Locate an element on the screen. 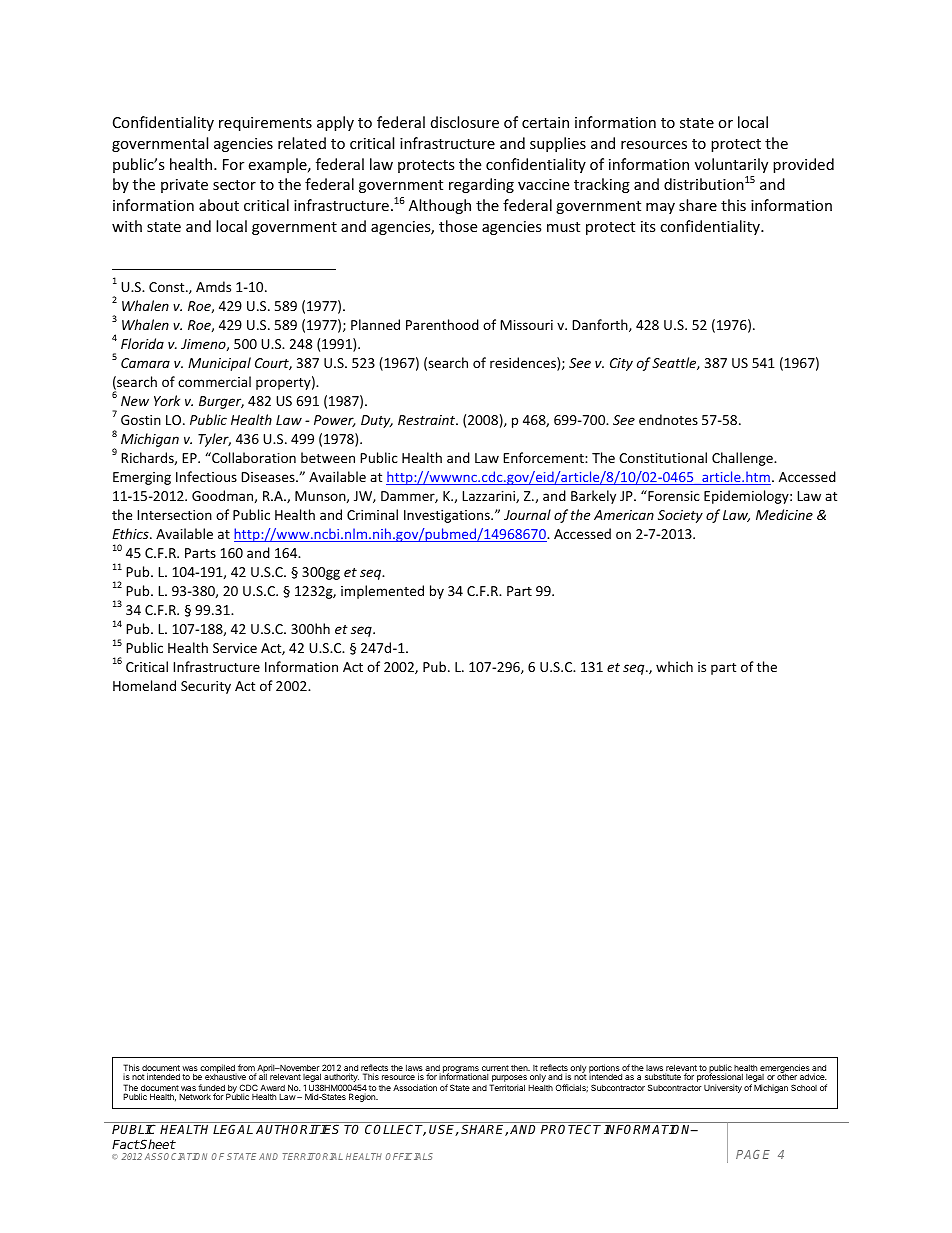 The image size is (952, 1233). Challenge is located at coordinates (743, 459).
